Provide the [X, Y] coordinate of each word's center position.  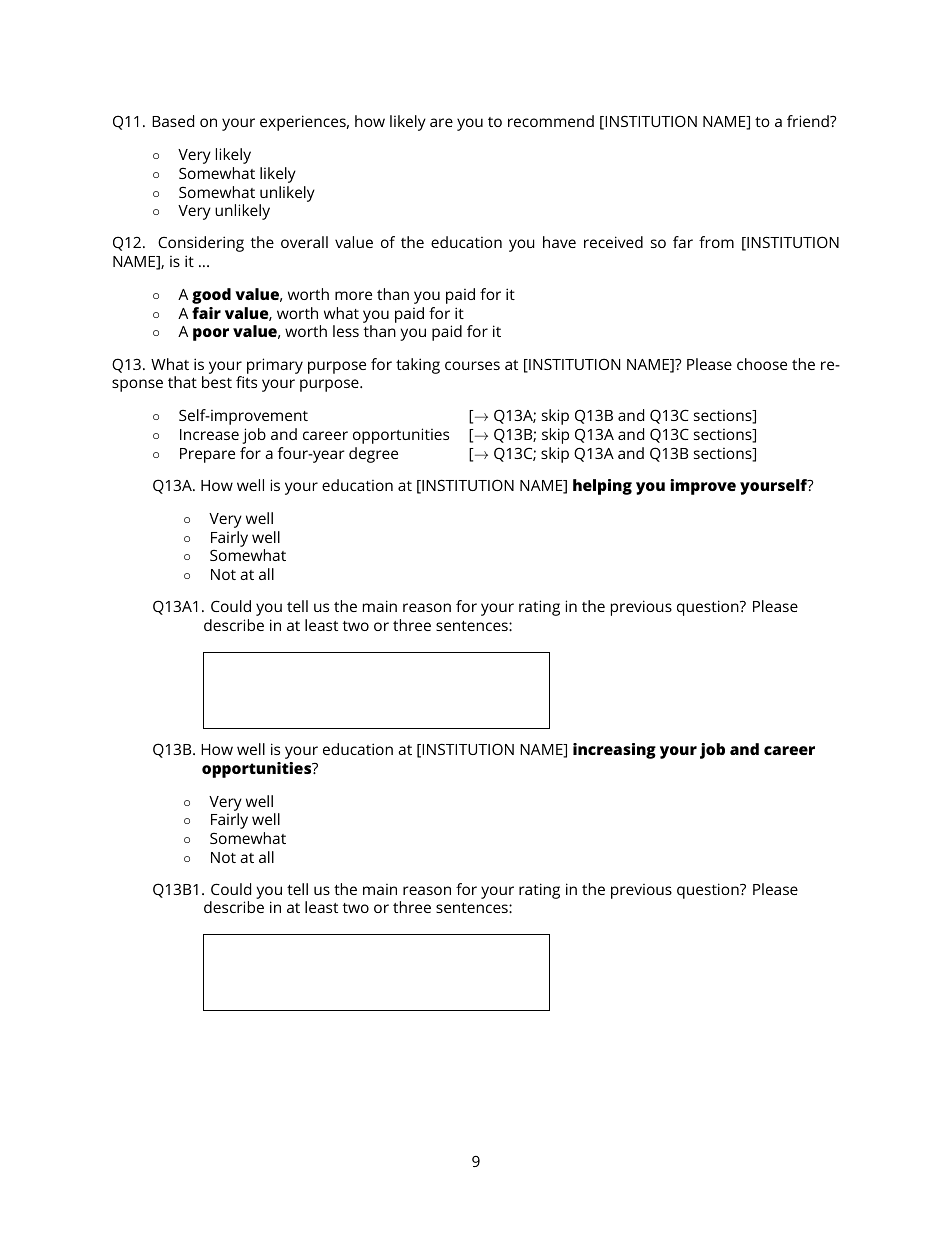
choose [762, 364]
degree [373, 455]
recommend [551, 121]
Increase [209, 434]
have [559, 242]
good [211, 296]
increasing [614, 751]
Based [173, 121]
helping [602, 487]
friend [809, 121]
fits [246, 382]
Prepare [207, 455]
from [716, 242]
